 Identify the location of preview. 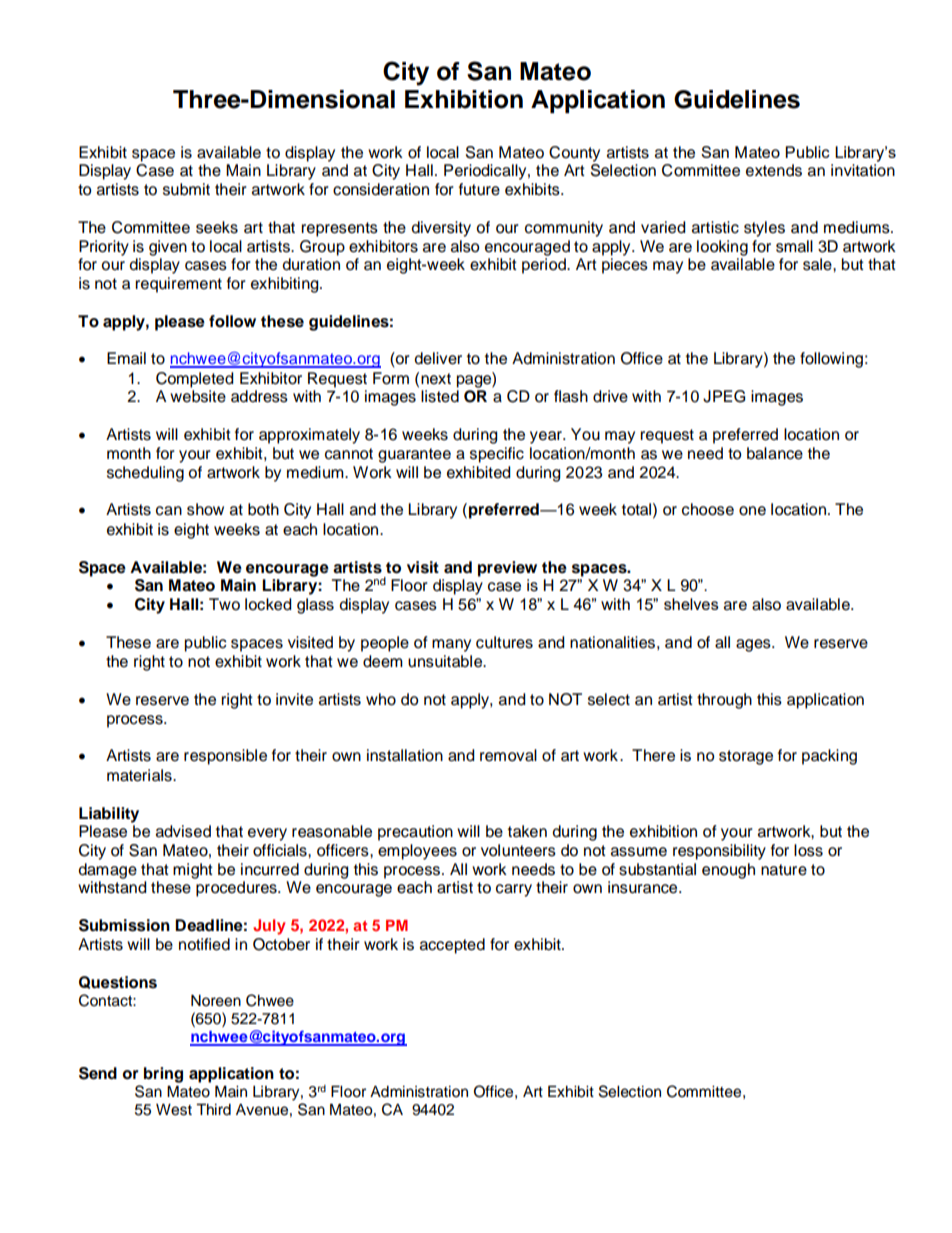
(507, 569).
